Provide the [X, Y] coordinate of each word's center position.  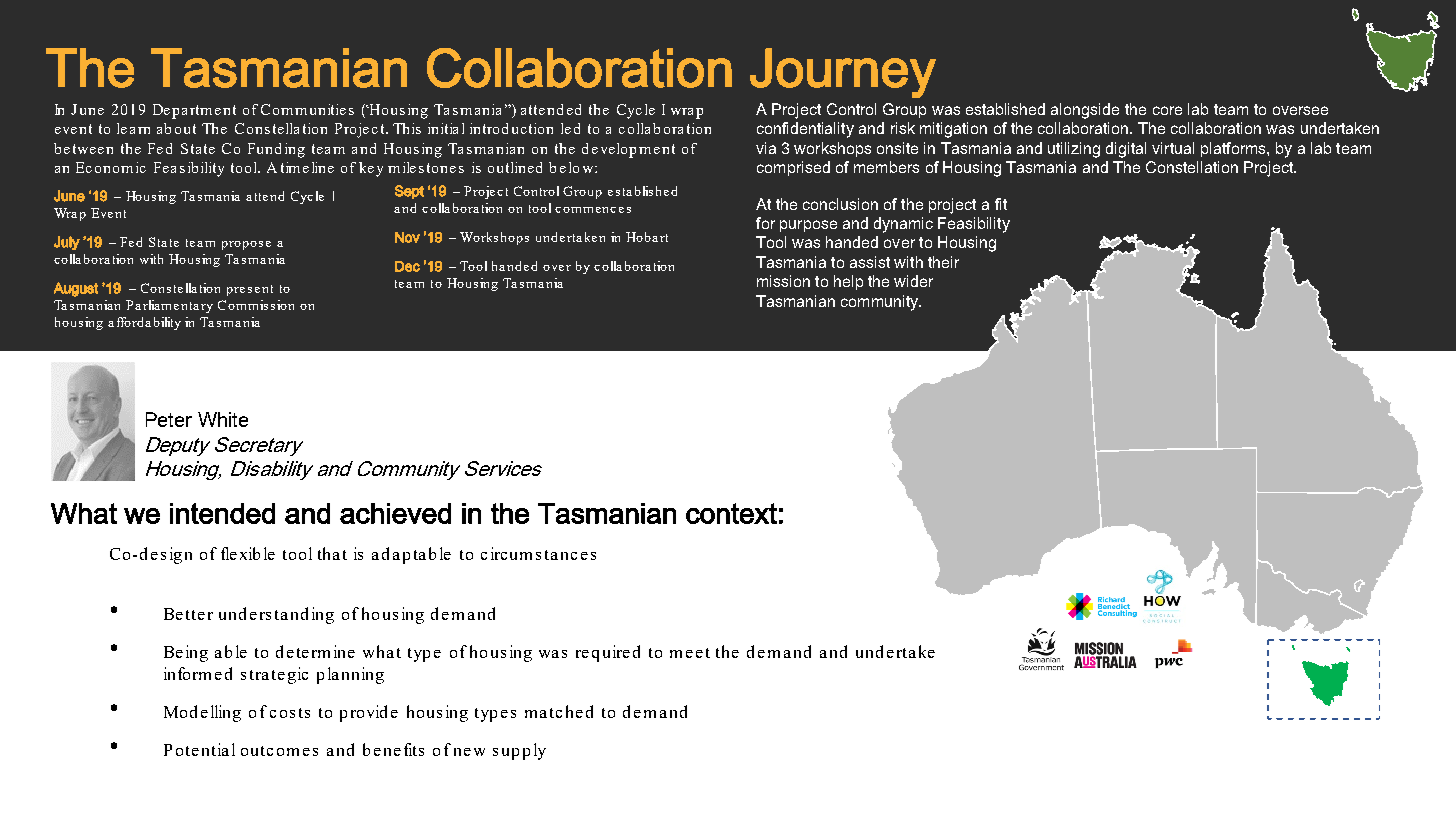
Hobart [647, 237]
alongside [1085, 111]
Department [194, 111]
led [570, 128]
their [943, 262]
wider [913, 281]
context [731, 513]
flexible [248, 553]
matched [559, 711]
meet [690, 653]
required [608, 653]
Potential [199, 749]
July [67, 243]
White [223, 419]
